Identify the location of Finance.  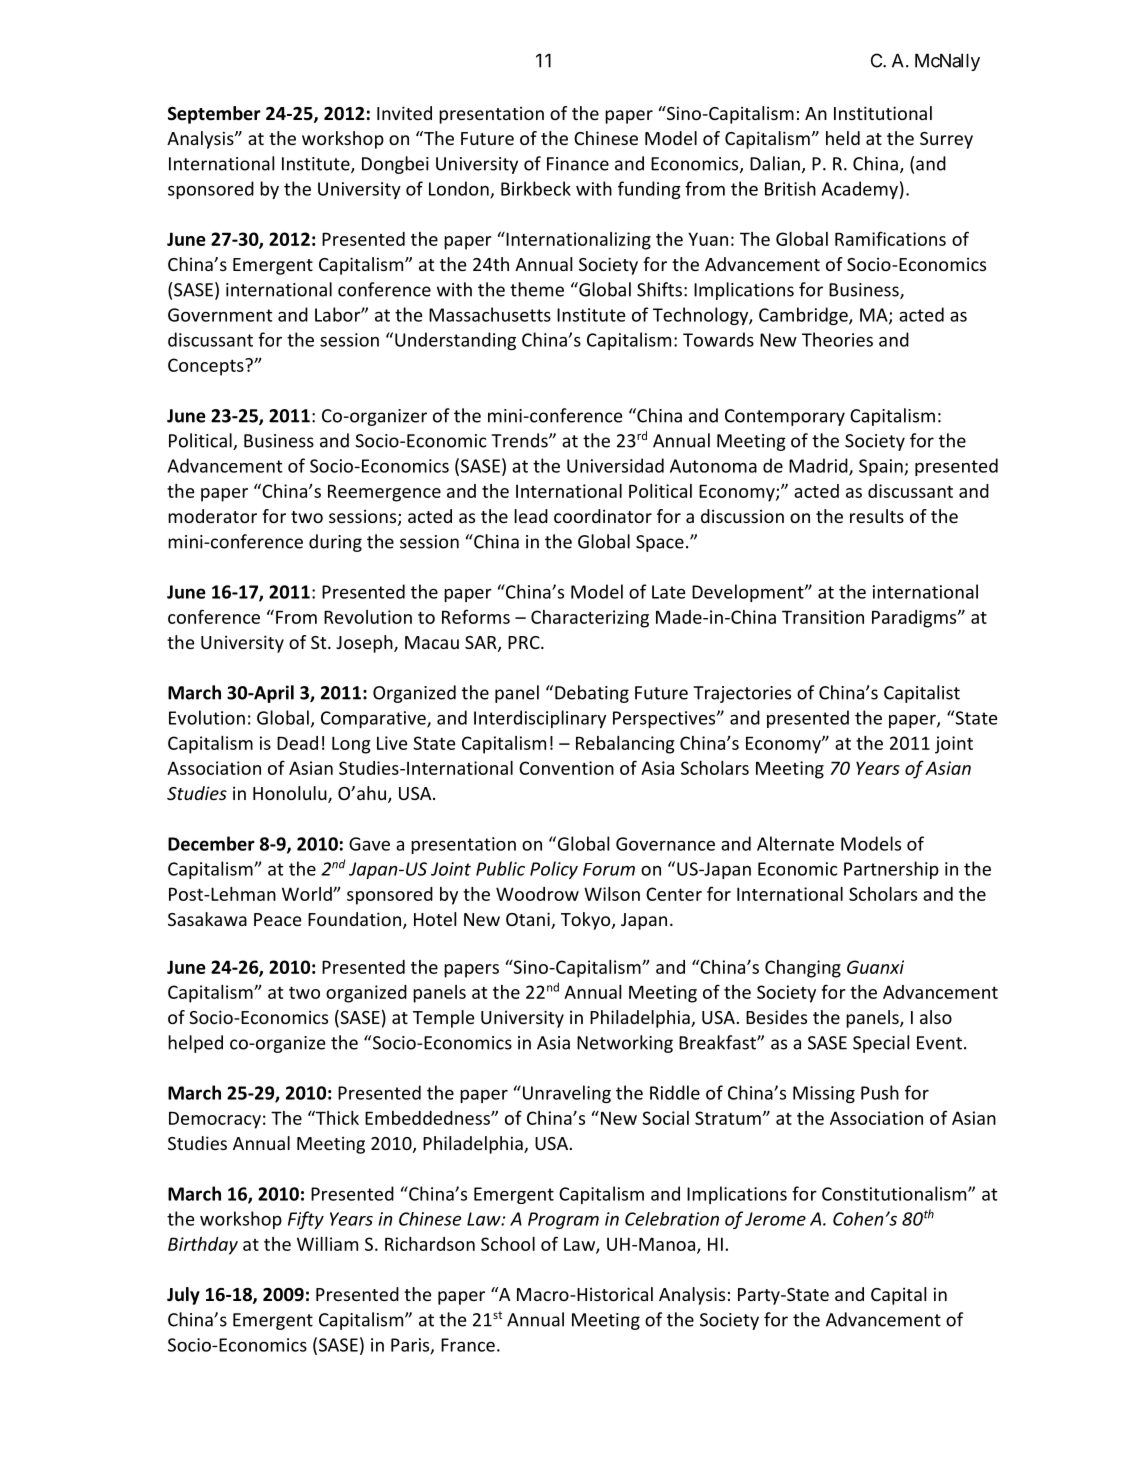
(578, 164).
